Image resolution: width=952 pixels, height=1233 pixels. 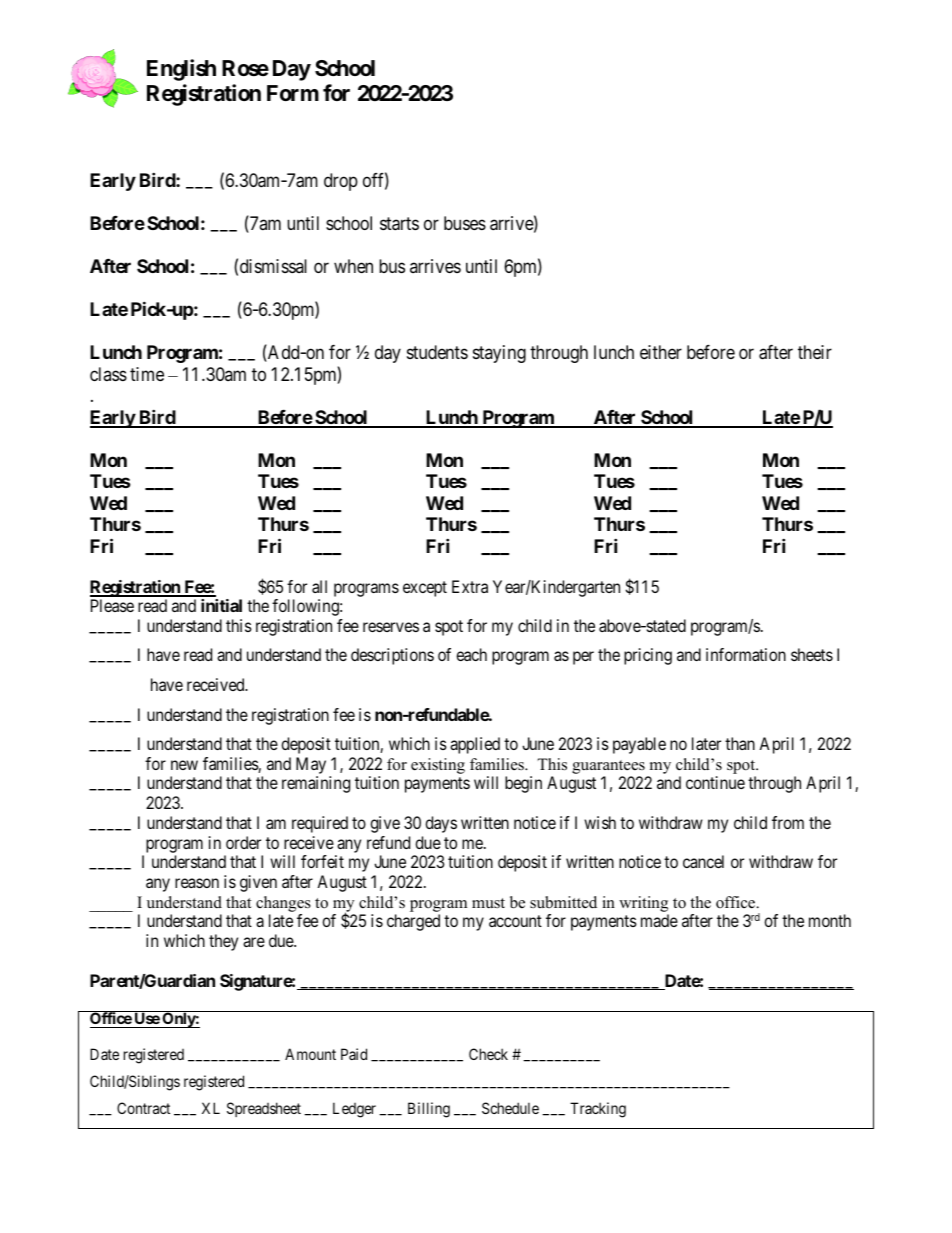 What do you see at coordinates (499, 354) in the page?
I see `staying` at bounding box center [499, 354].
